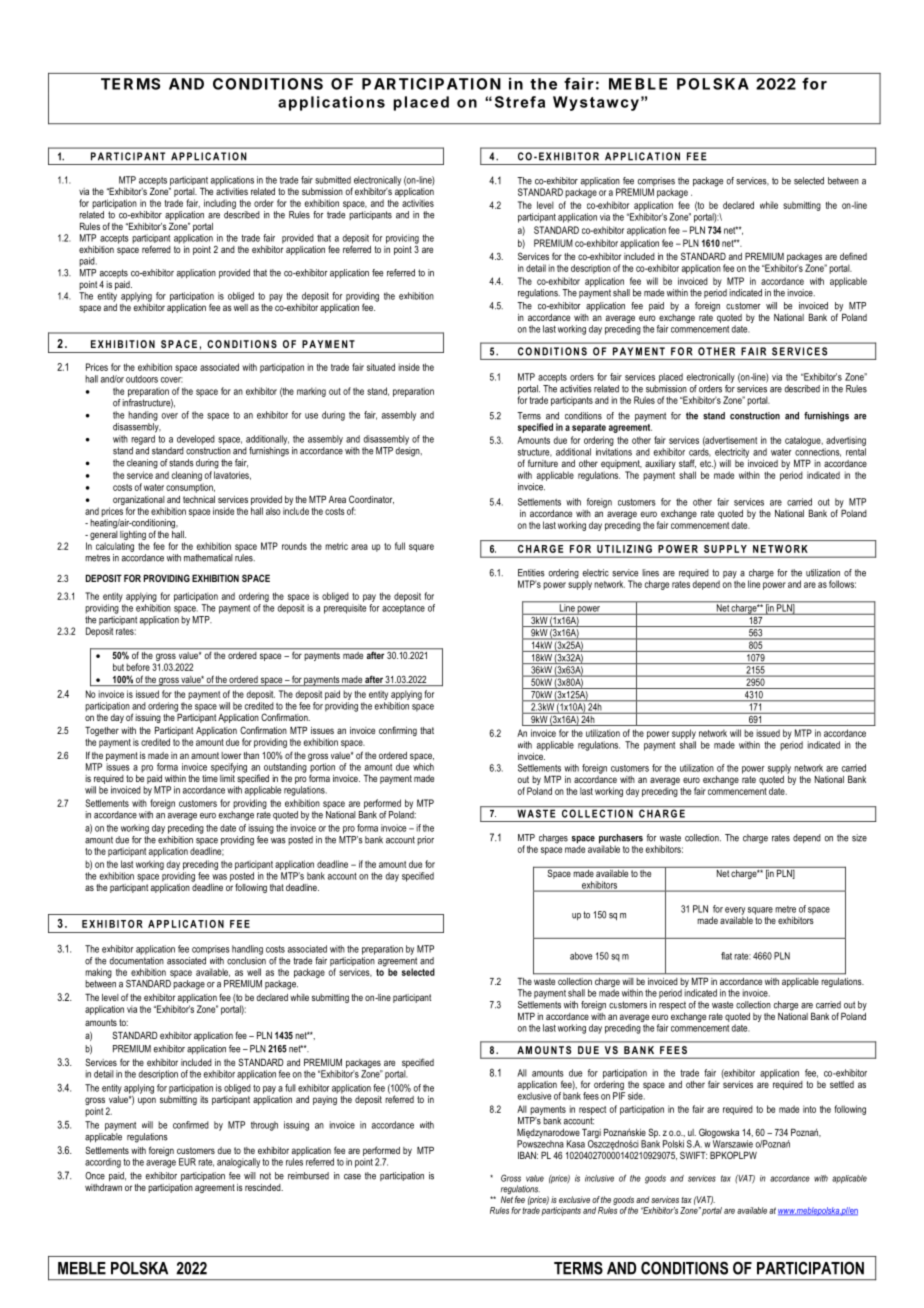 This screenshot has width=924, height=1308. What do you see at coordinates (408, 452) in the screenshot?
I see `design` at bounding box center [408, 452].
